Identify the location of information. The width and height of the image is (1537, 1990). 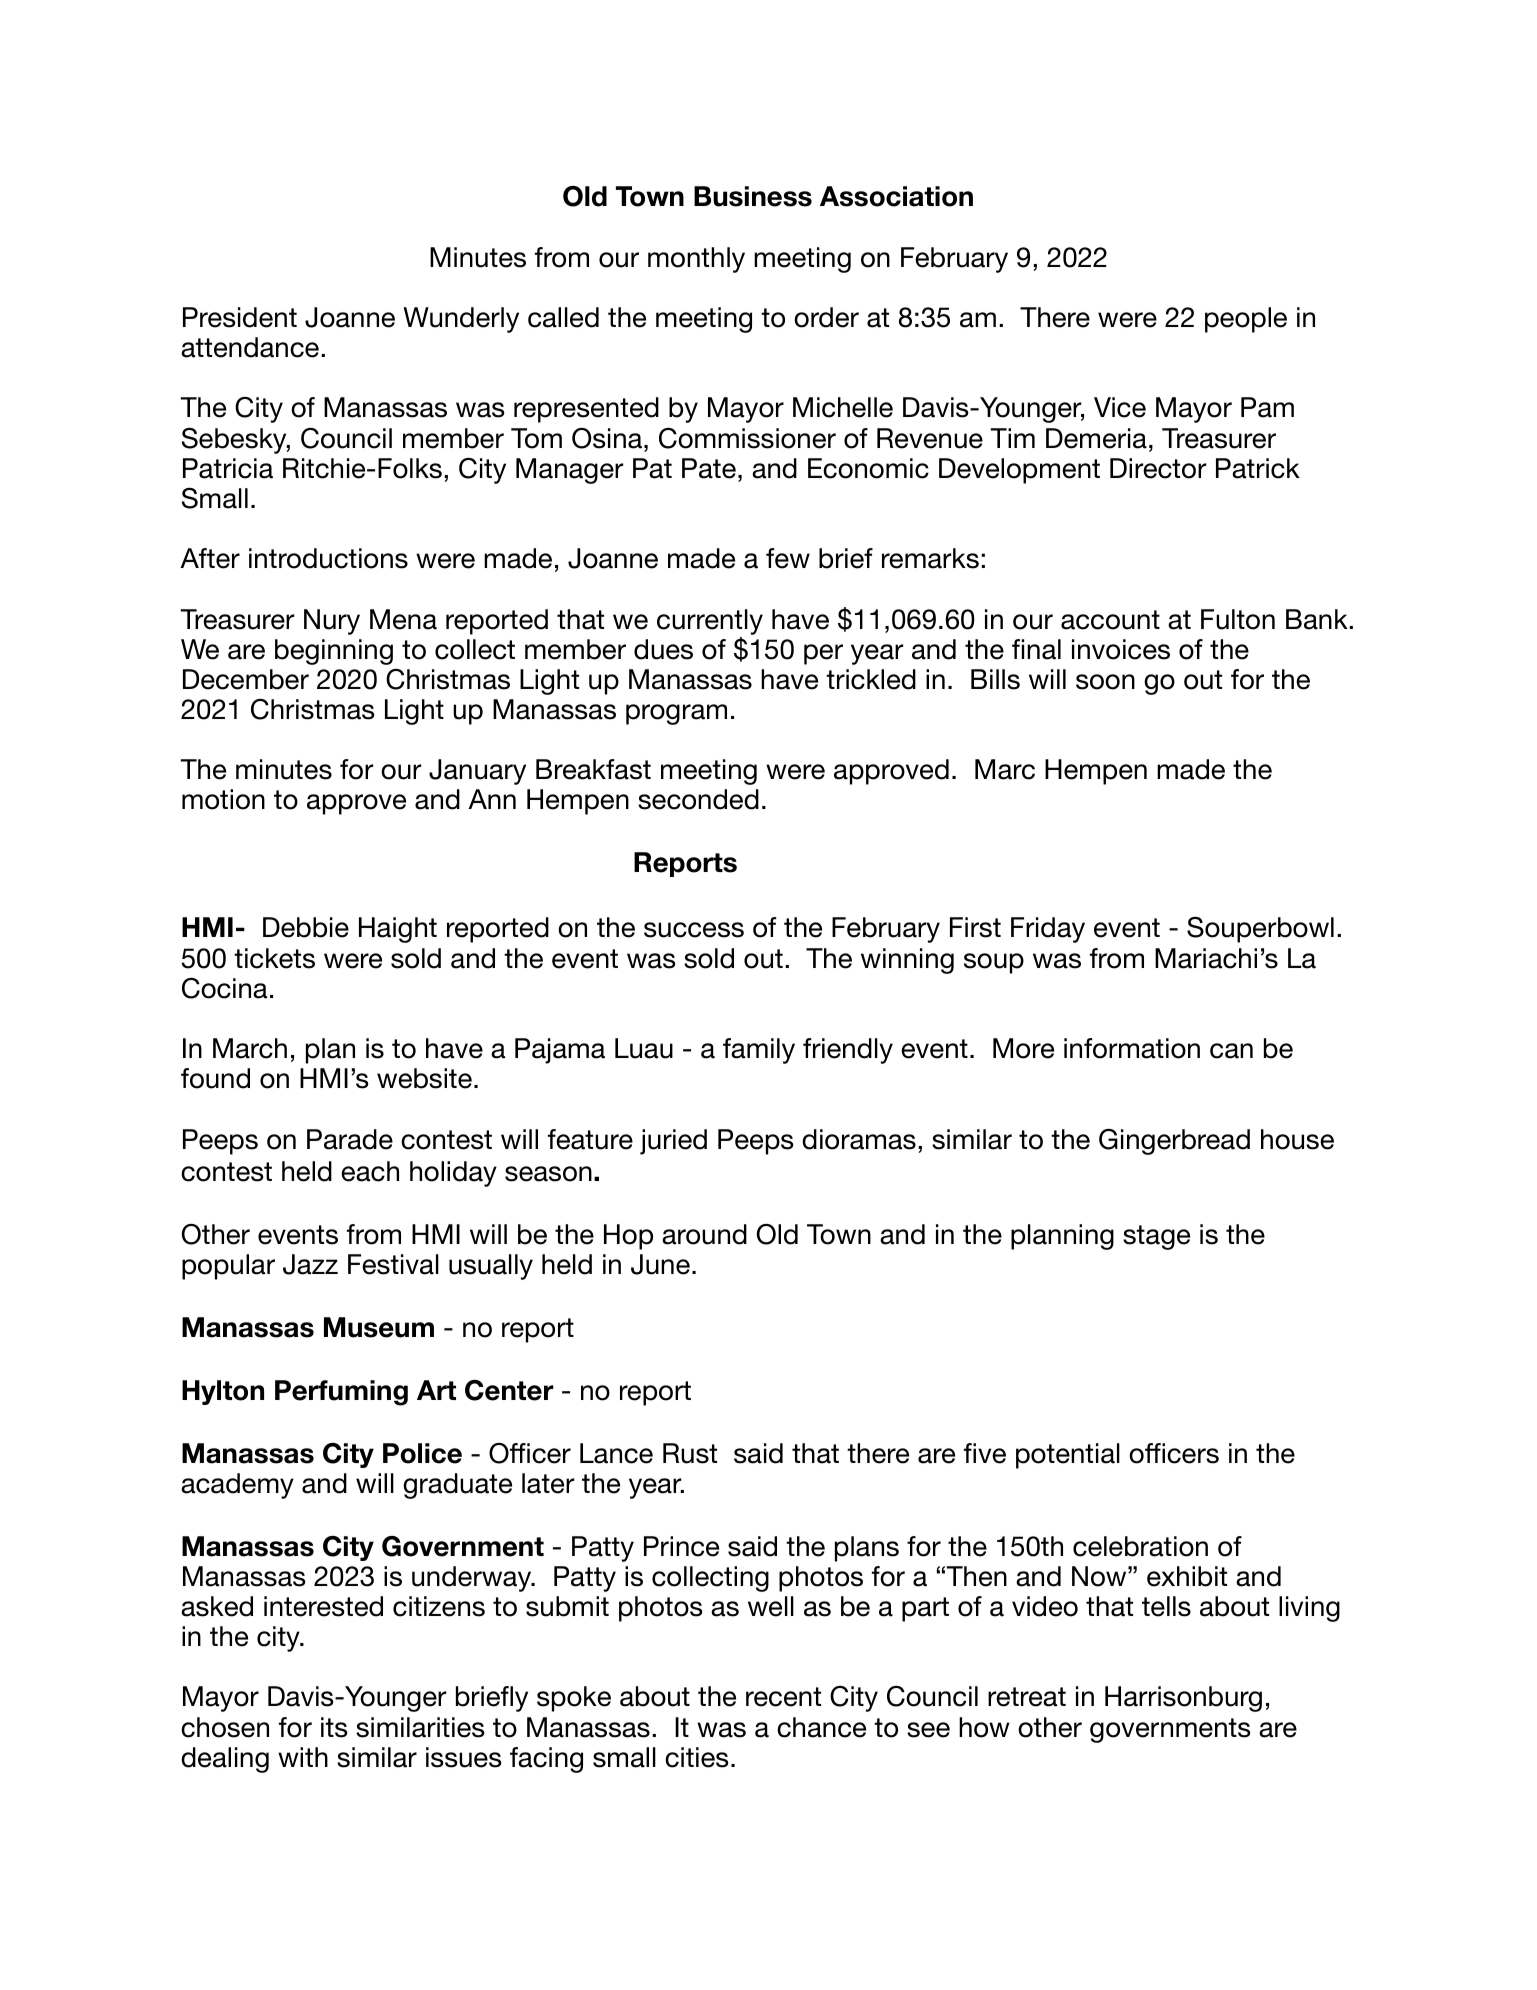
(1132, 1048).
